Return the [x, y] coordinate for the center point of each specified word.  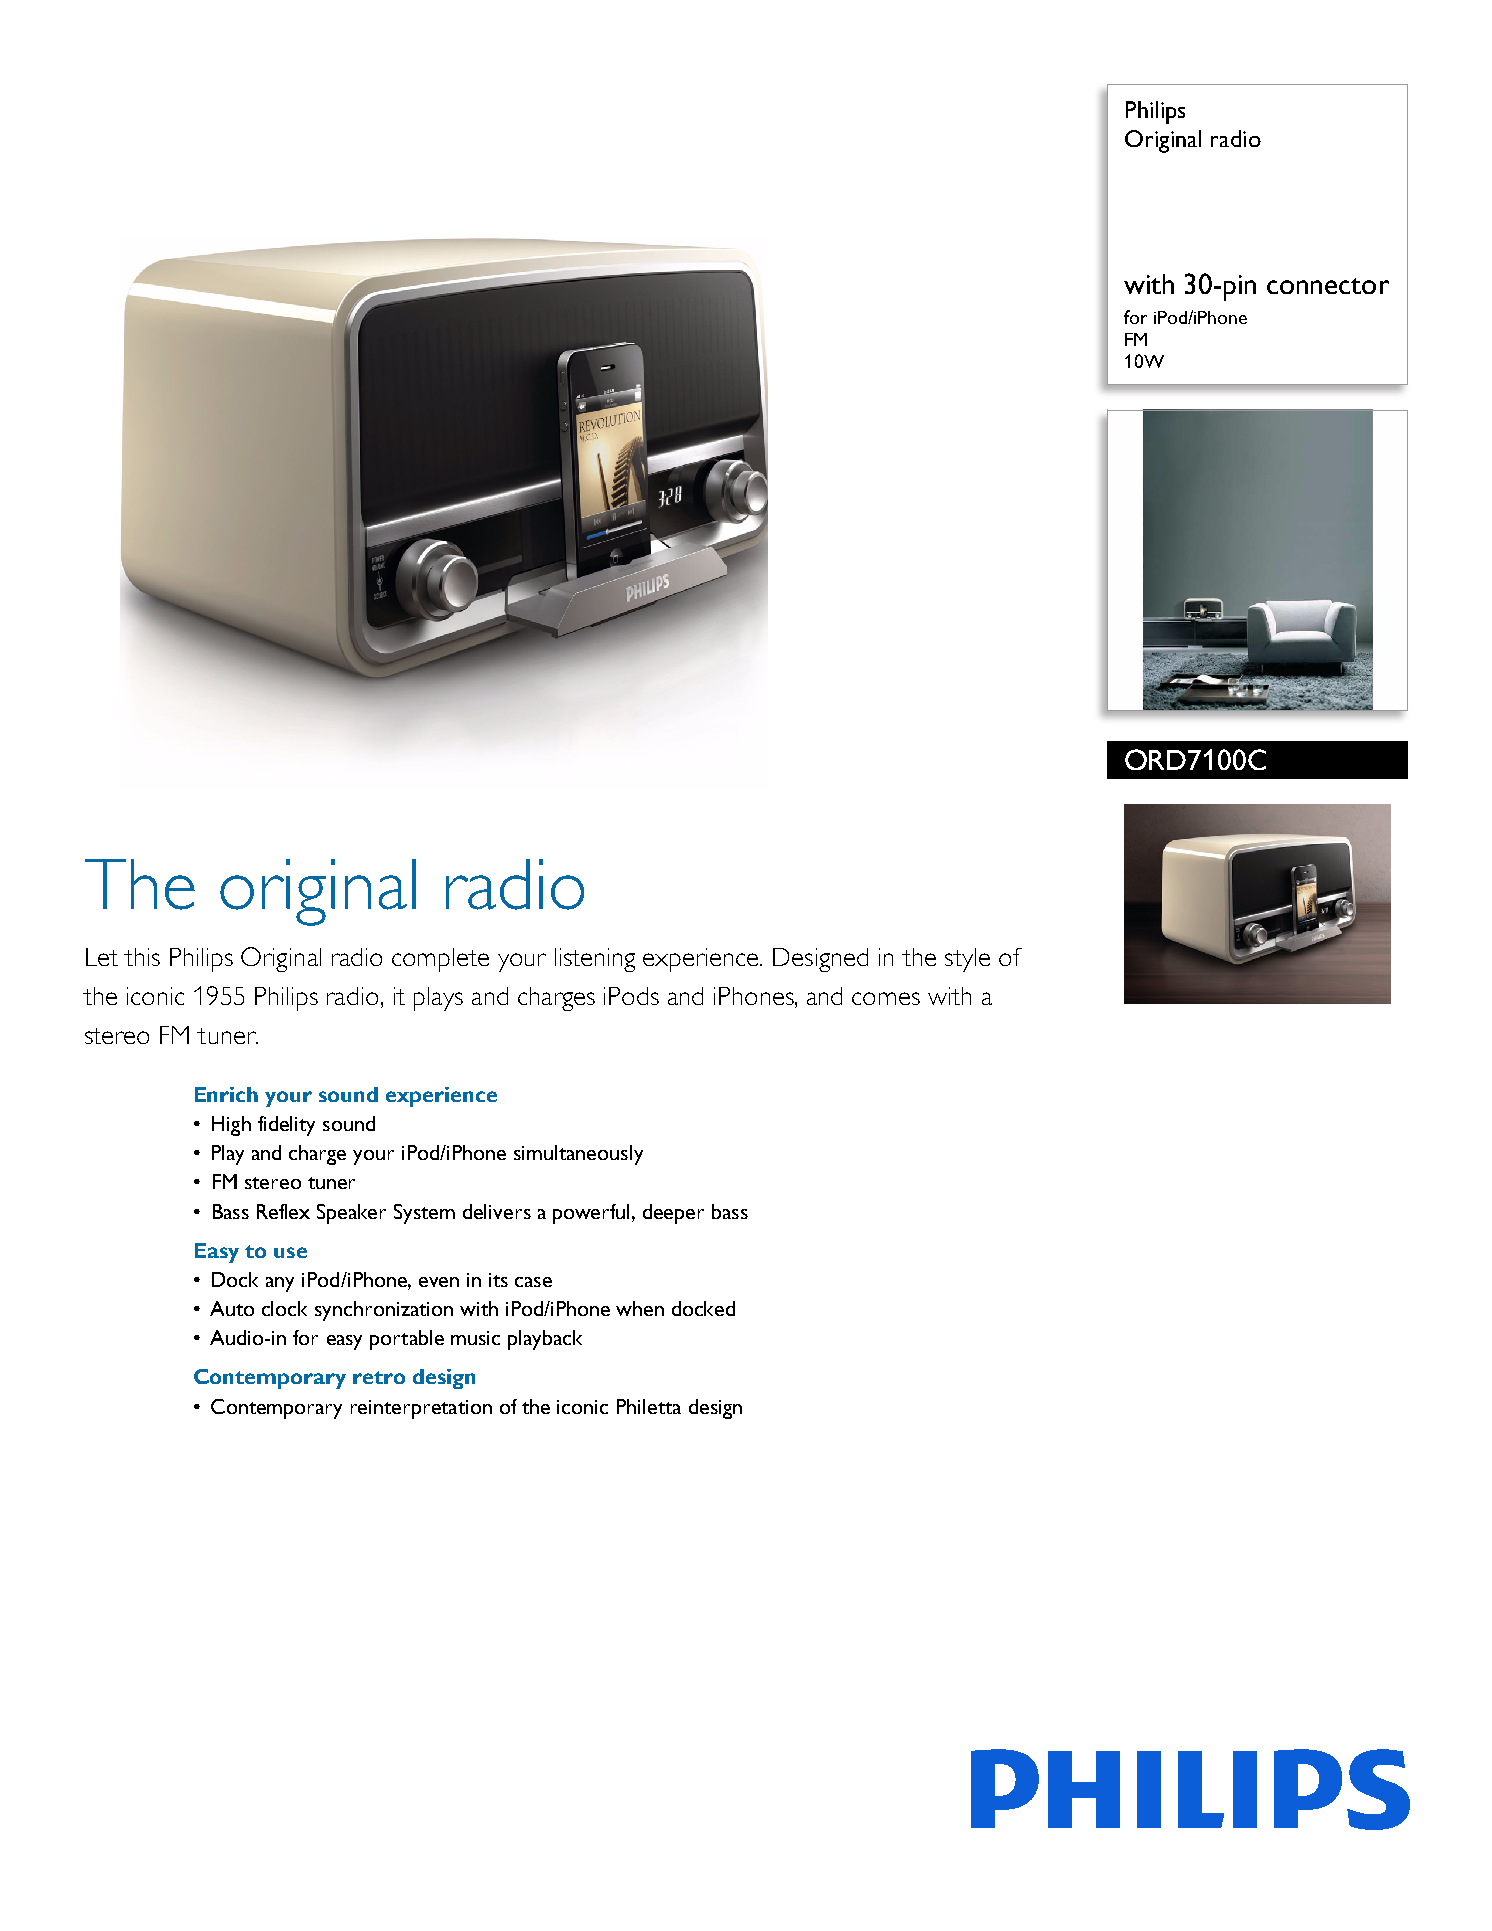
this [142, 957]
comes [886, 998]
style [967, 960]
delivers [497, 1211]
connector [1328, 286]
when [640, 1308]
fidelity [286, 1126]
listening [595, 960]
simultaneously [578, 1155]
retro [379, 1377]
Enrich [226, 1094]
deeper [673, 1214]
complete [440, 960]
